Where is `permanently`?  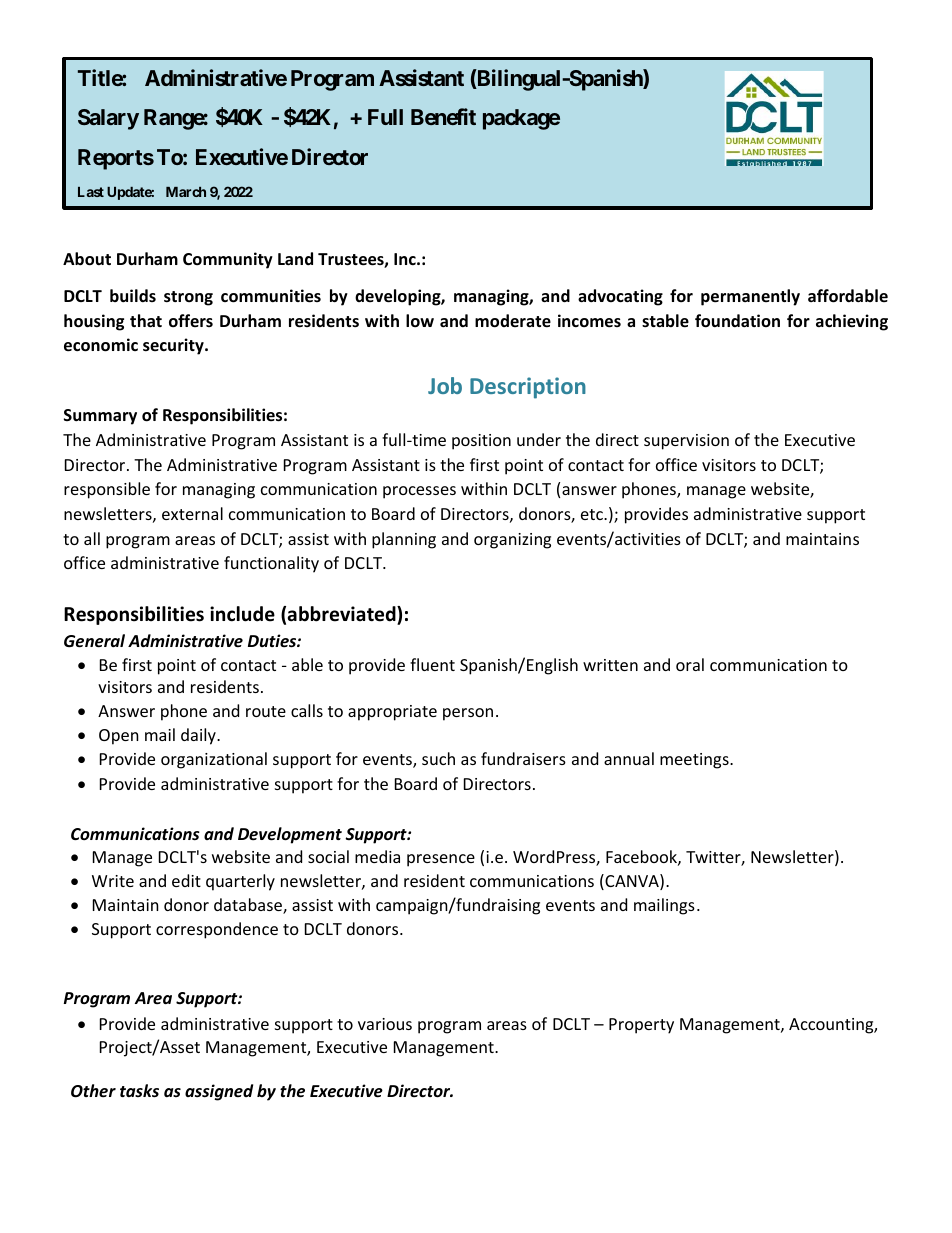
permanently is located at coordinates (750, 297).
